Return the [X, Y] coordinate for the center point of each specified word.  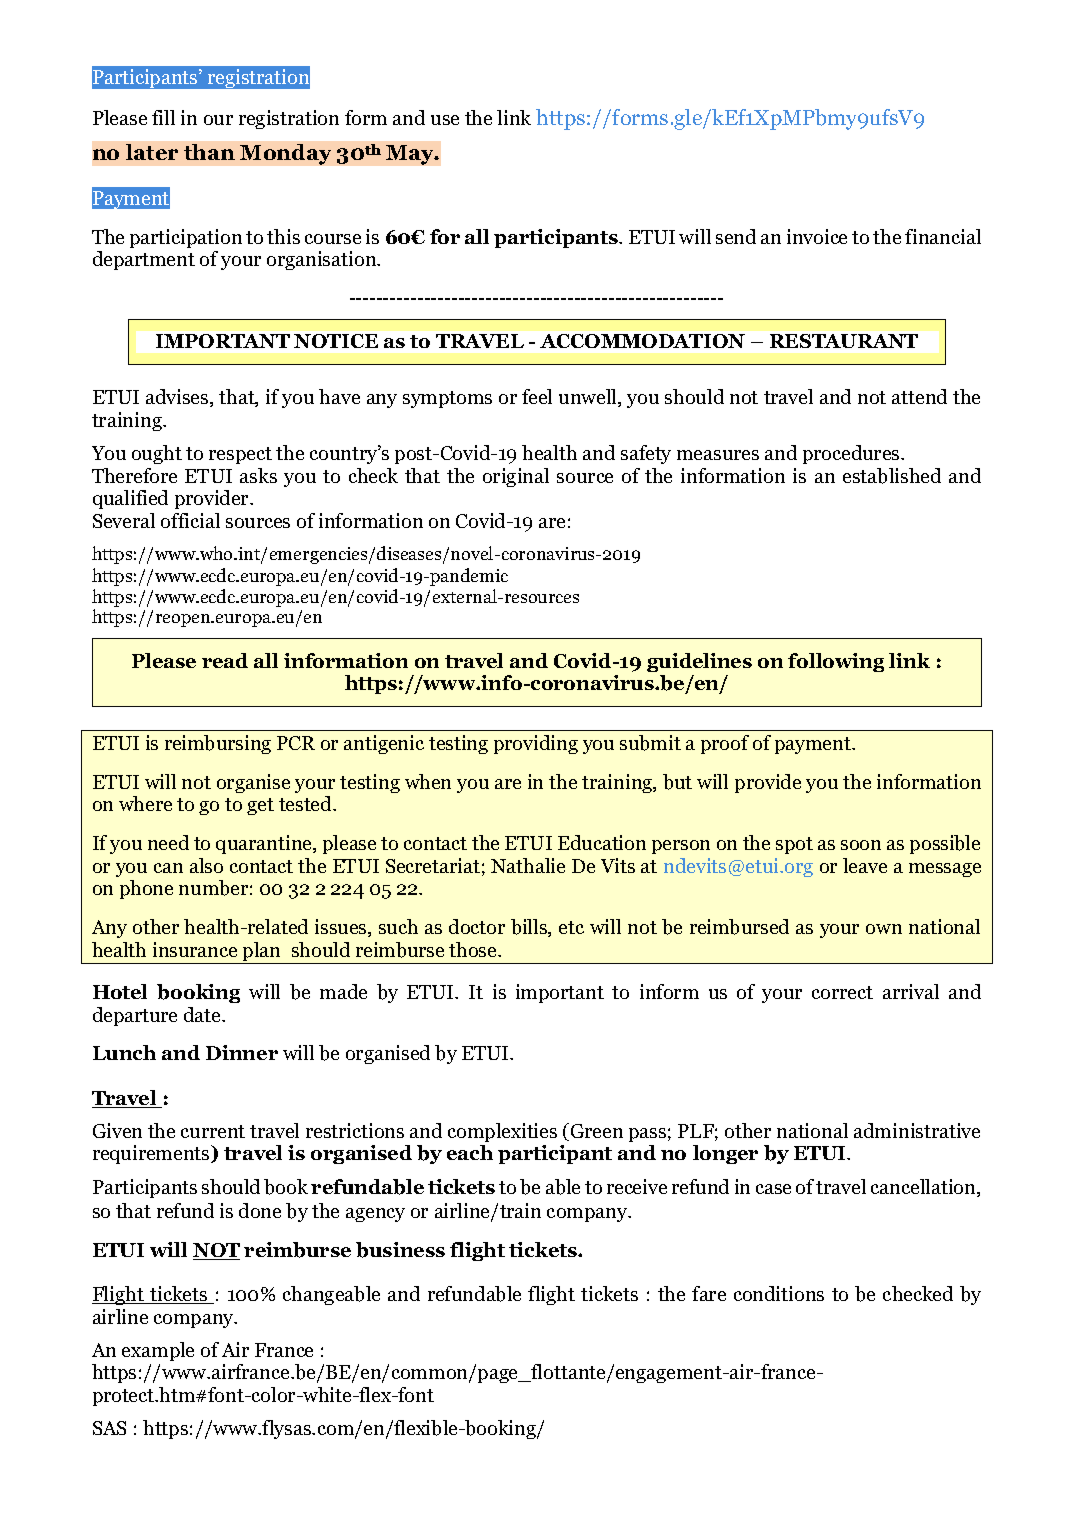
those [474, 949]
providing [536, 744]
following [836, 662]
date [203, 1014]
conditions [779, 1293]
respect [240, 455]
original [516, 477]
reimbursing [218, 744]
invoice [817, 236]
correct [842, 992]
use [445, 120]
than [209, 152]
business [400, 1250]
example [158, 1351]
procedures [852, 454]
